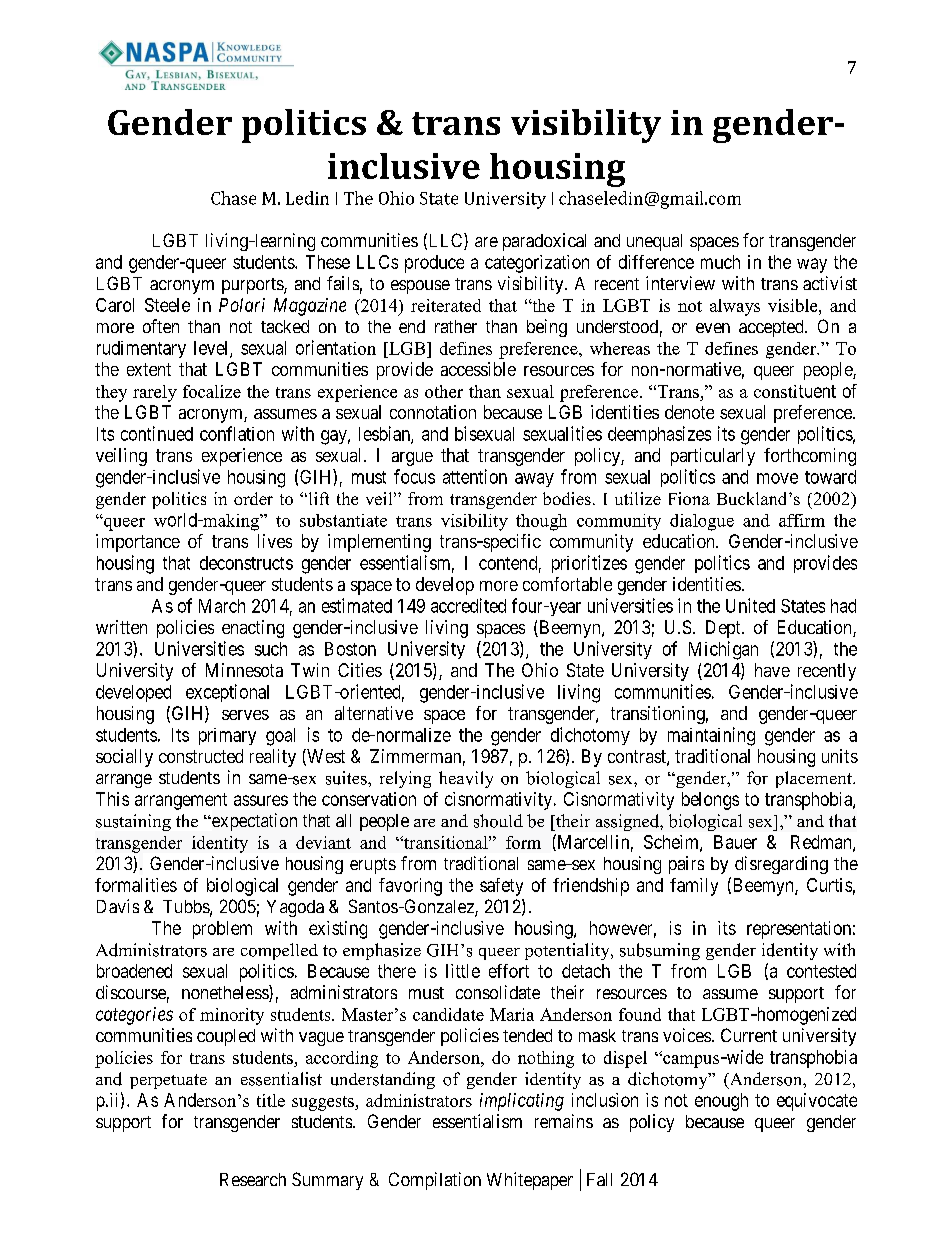  What do you see at coordinates (434, 264) in the screenshot?
I see `produce` at bounding box center [434, 264].
